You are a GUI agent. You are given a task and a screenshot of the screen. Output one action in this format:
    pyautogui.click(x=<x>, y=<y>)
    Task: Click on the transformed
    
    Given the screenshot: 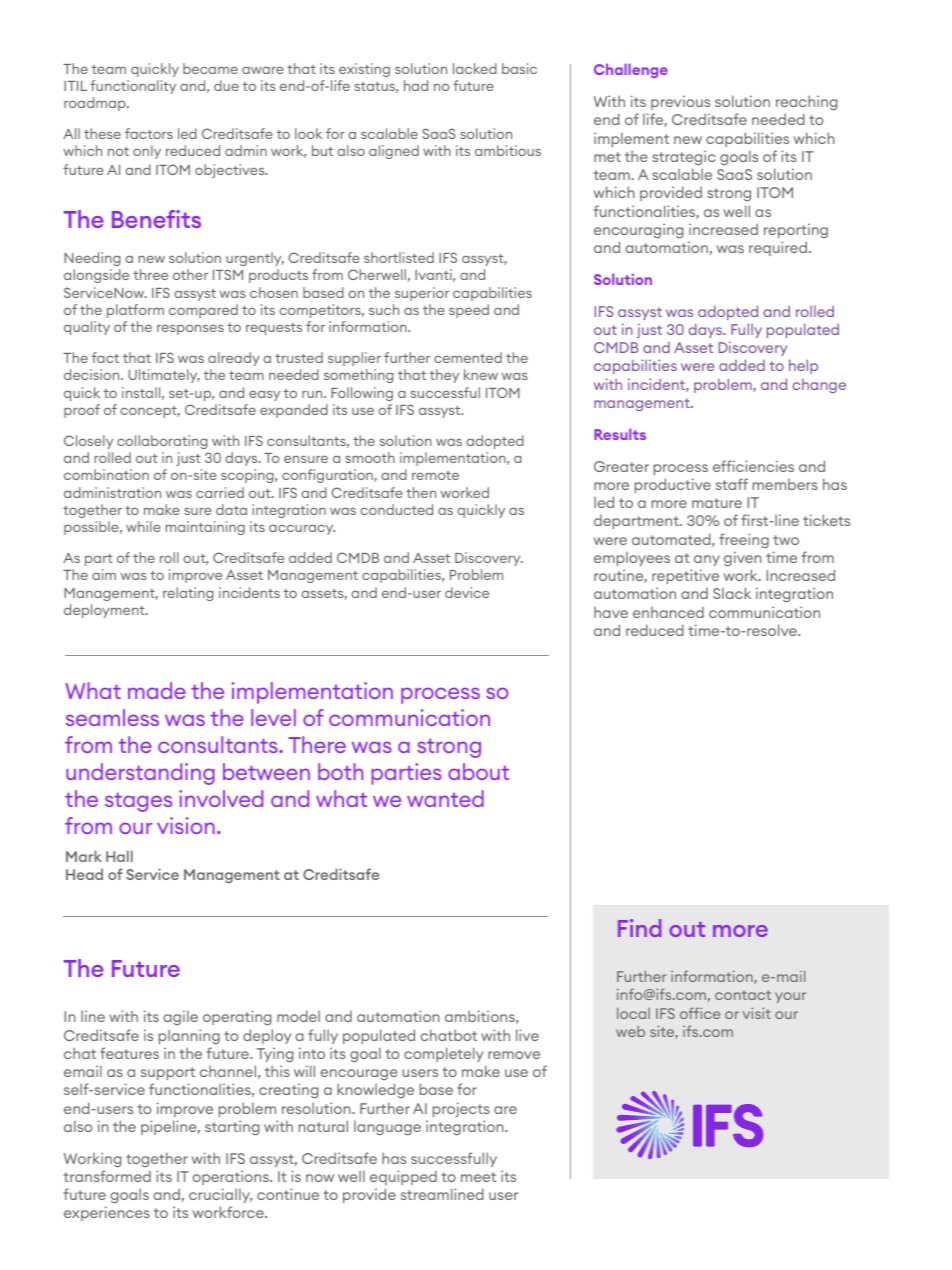 What is the action you would take?
    pyautogui.click(x=107, y=1176)
